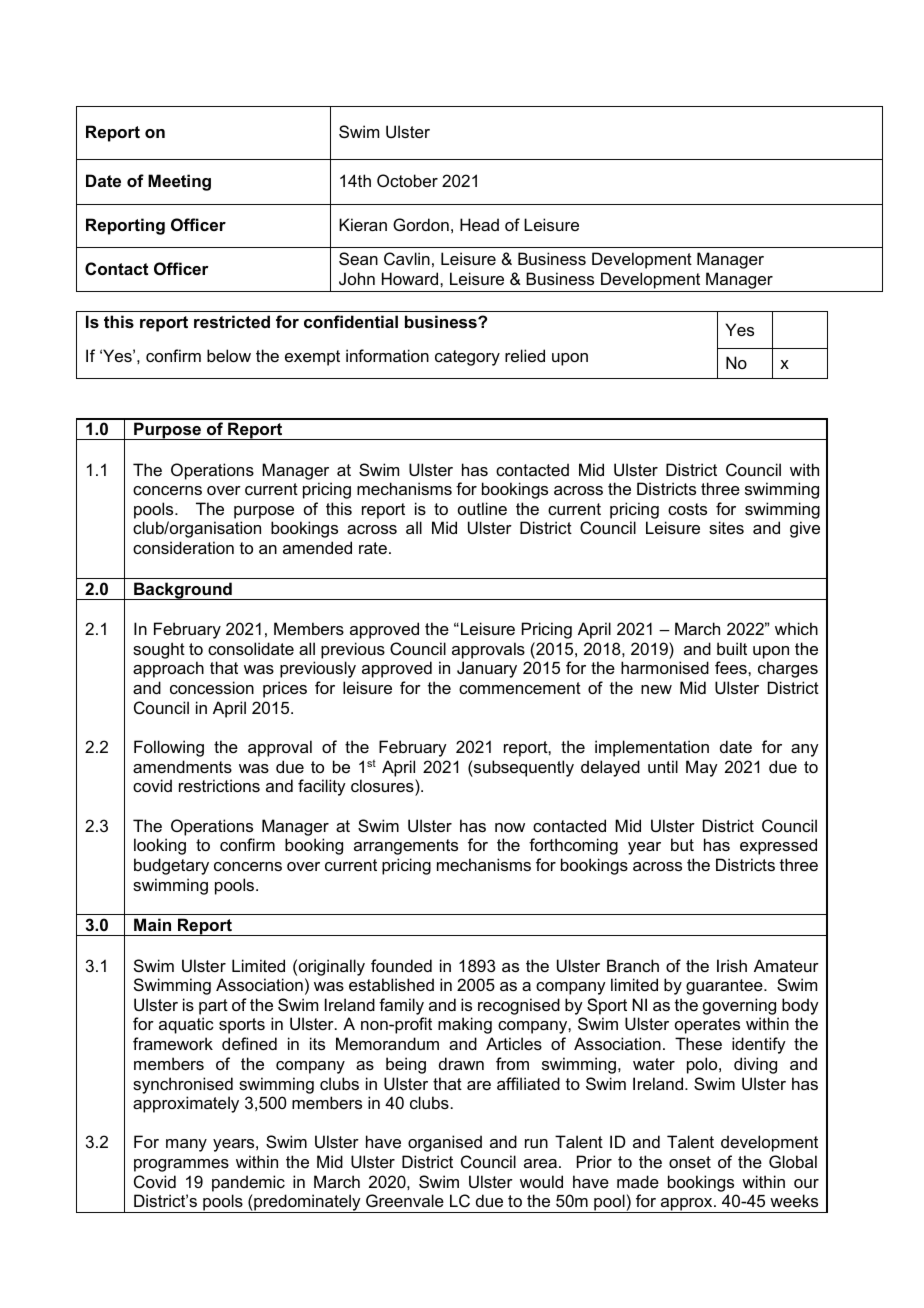 This document has height=1308, width=924. Describe the element at coordinates (248, 1183) in the document. I see `pandemic` at that location.
